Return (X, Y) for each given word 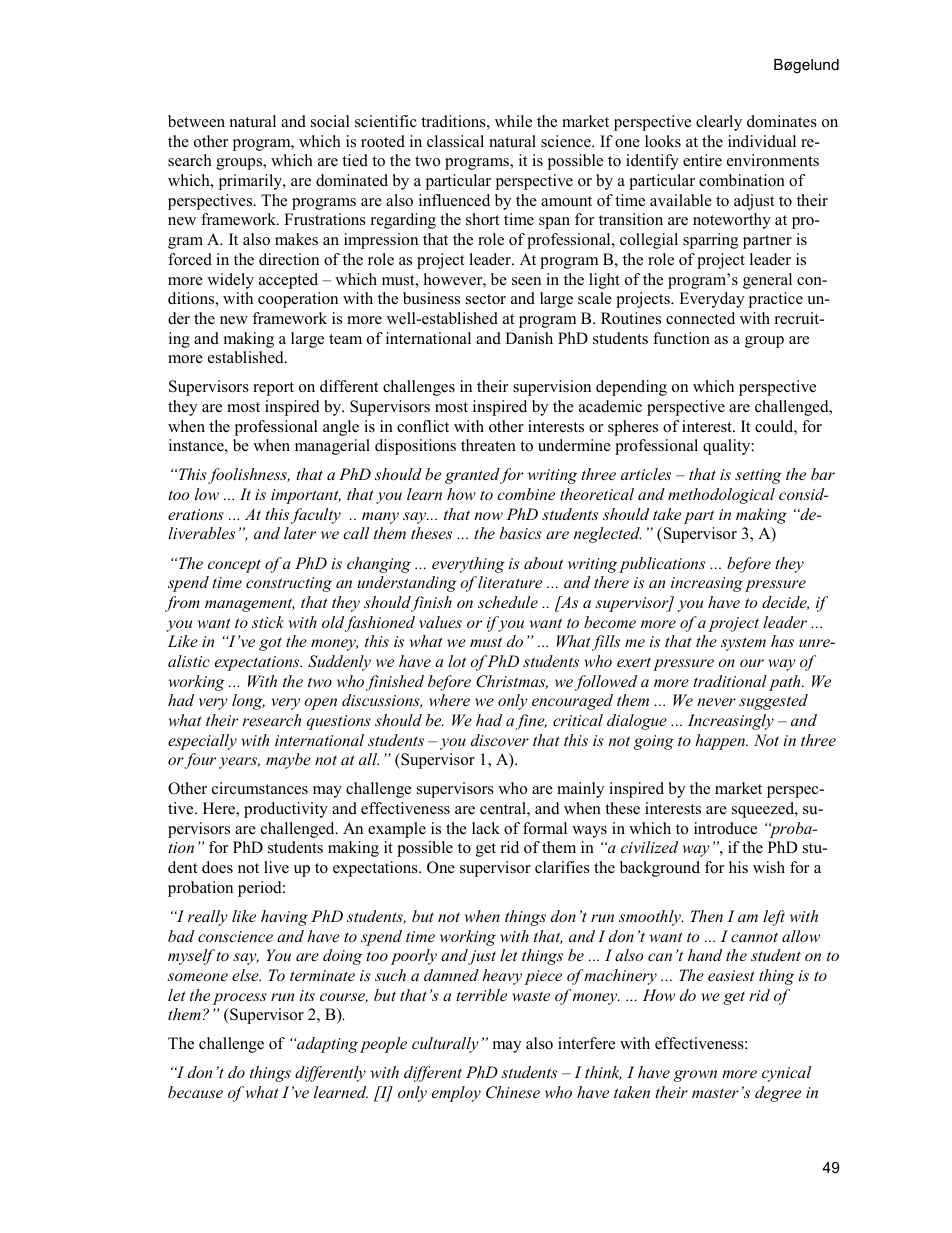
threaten (488, 445)
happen (721, 742)
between (196, 121)
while (513, 121)
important (306, 496)
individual (762, 141)
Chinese (513, 1092)
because (195, 1092)
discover (500, 740)
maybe (288, 761)
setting (758, 476)
